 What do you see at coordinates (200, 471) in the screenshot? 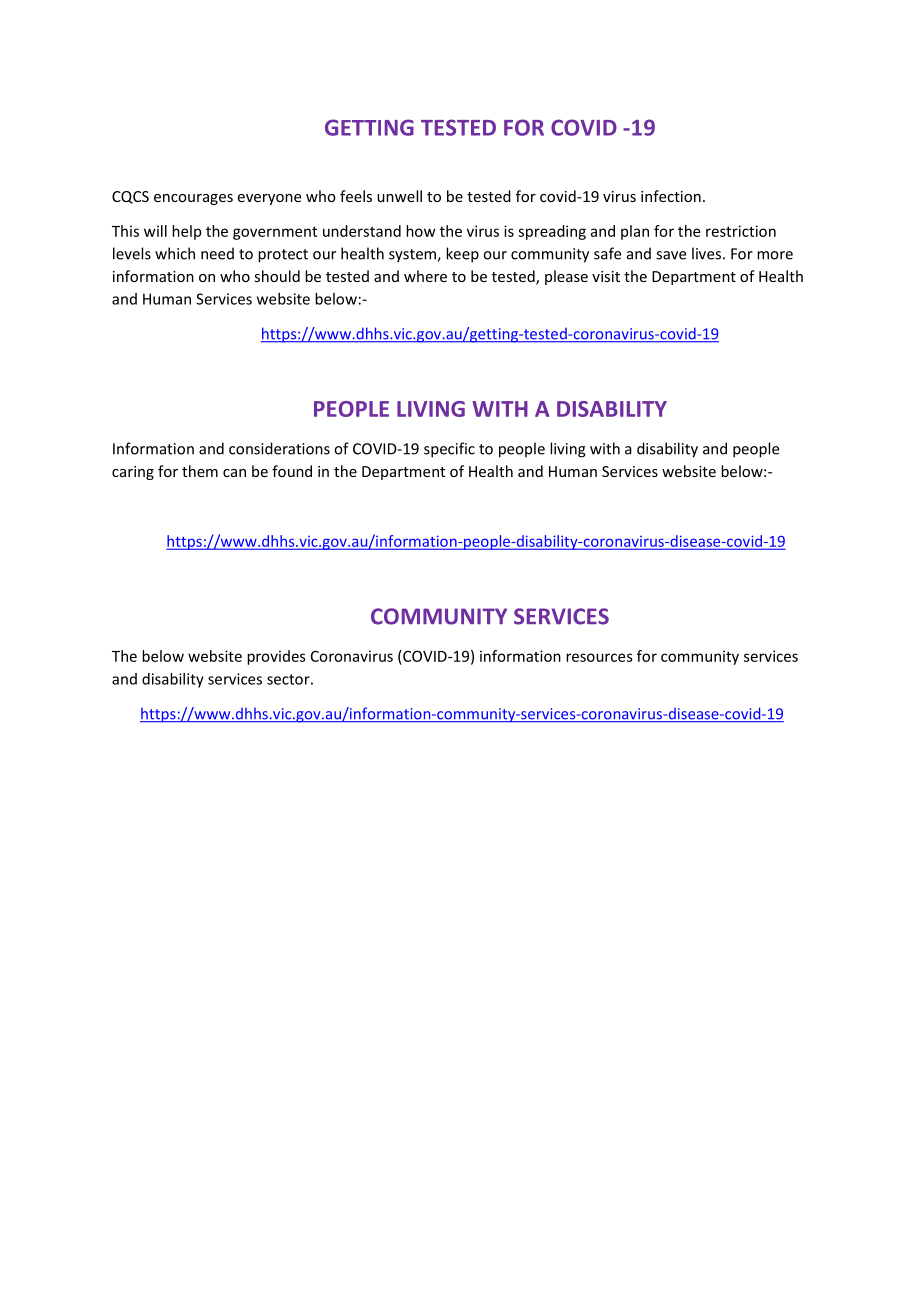
I see `them` at bounding box center [200, 471].
